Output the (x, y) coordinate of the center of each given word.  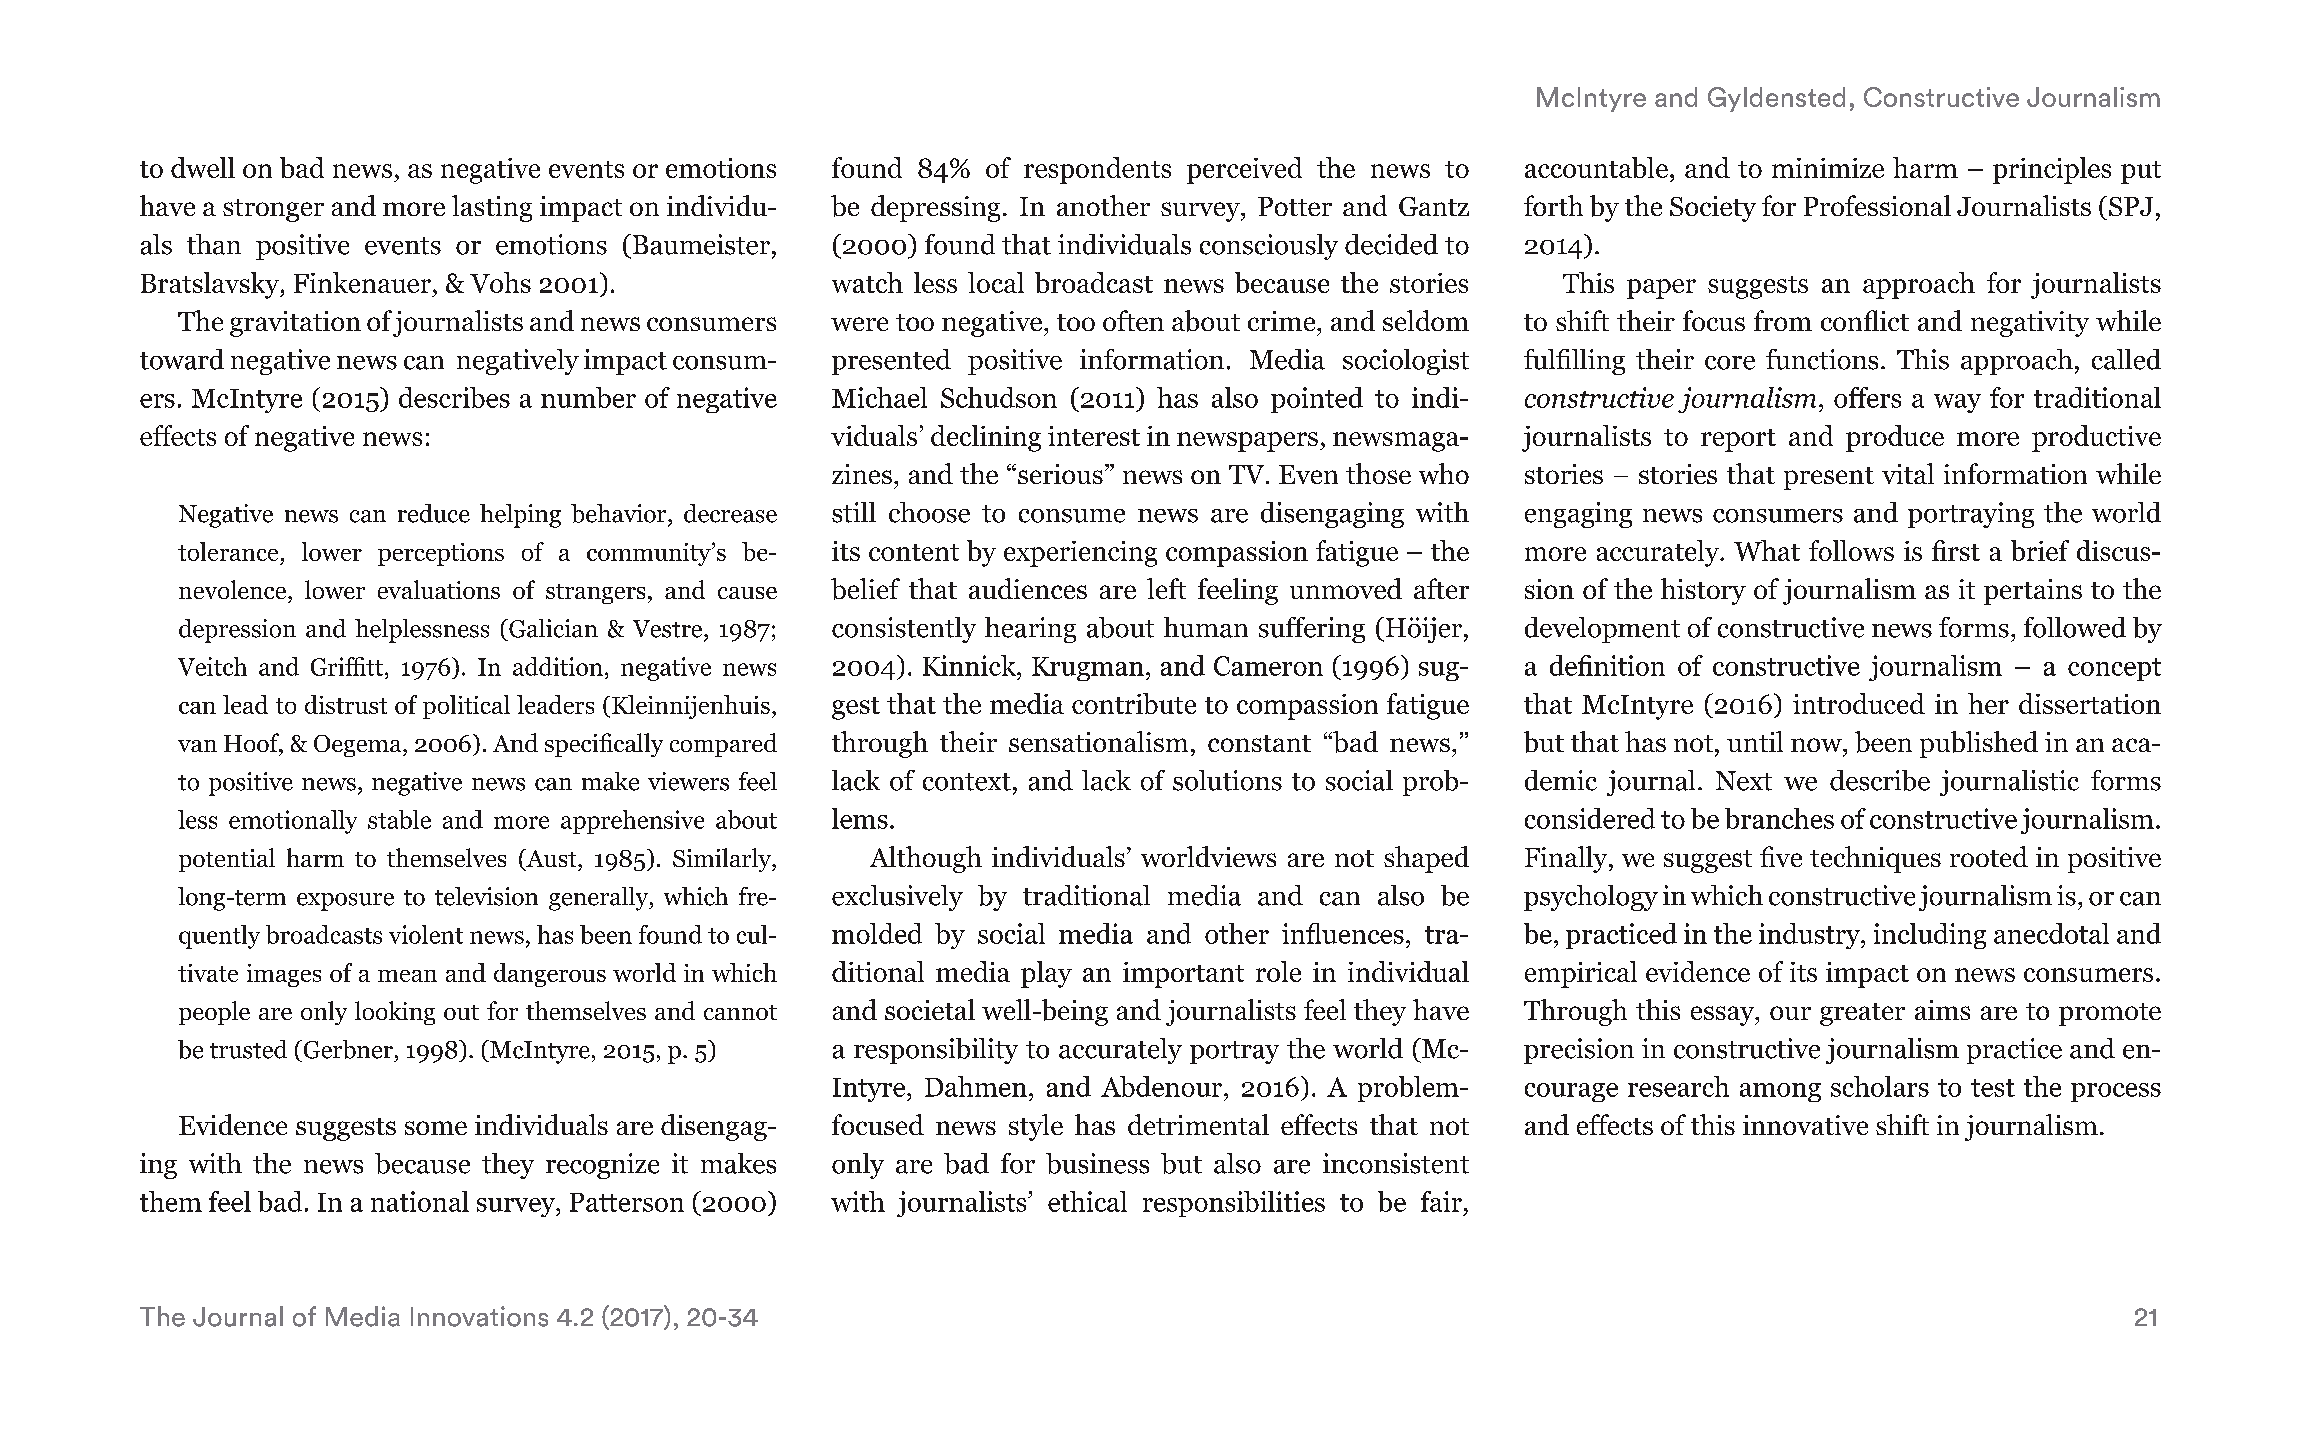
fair (1441, 1201)
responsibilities (1234, 1204)
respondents (1097, 170)
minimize (1828, 168)
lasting (492, 208)
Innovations (479, 1316)
